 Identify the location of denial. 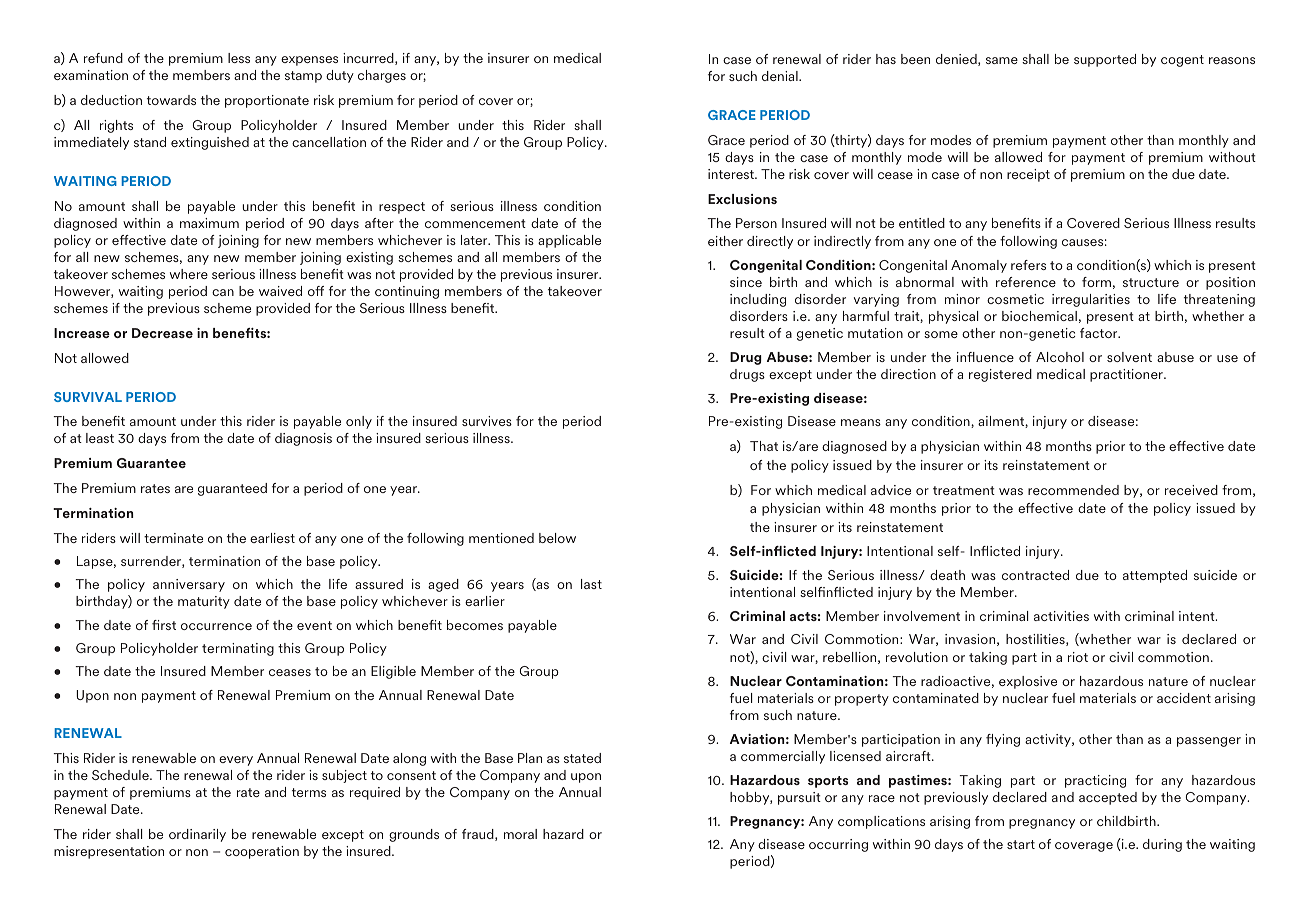
(781, 76).
